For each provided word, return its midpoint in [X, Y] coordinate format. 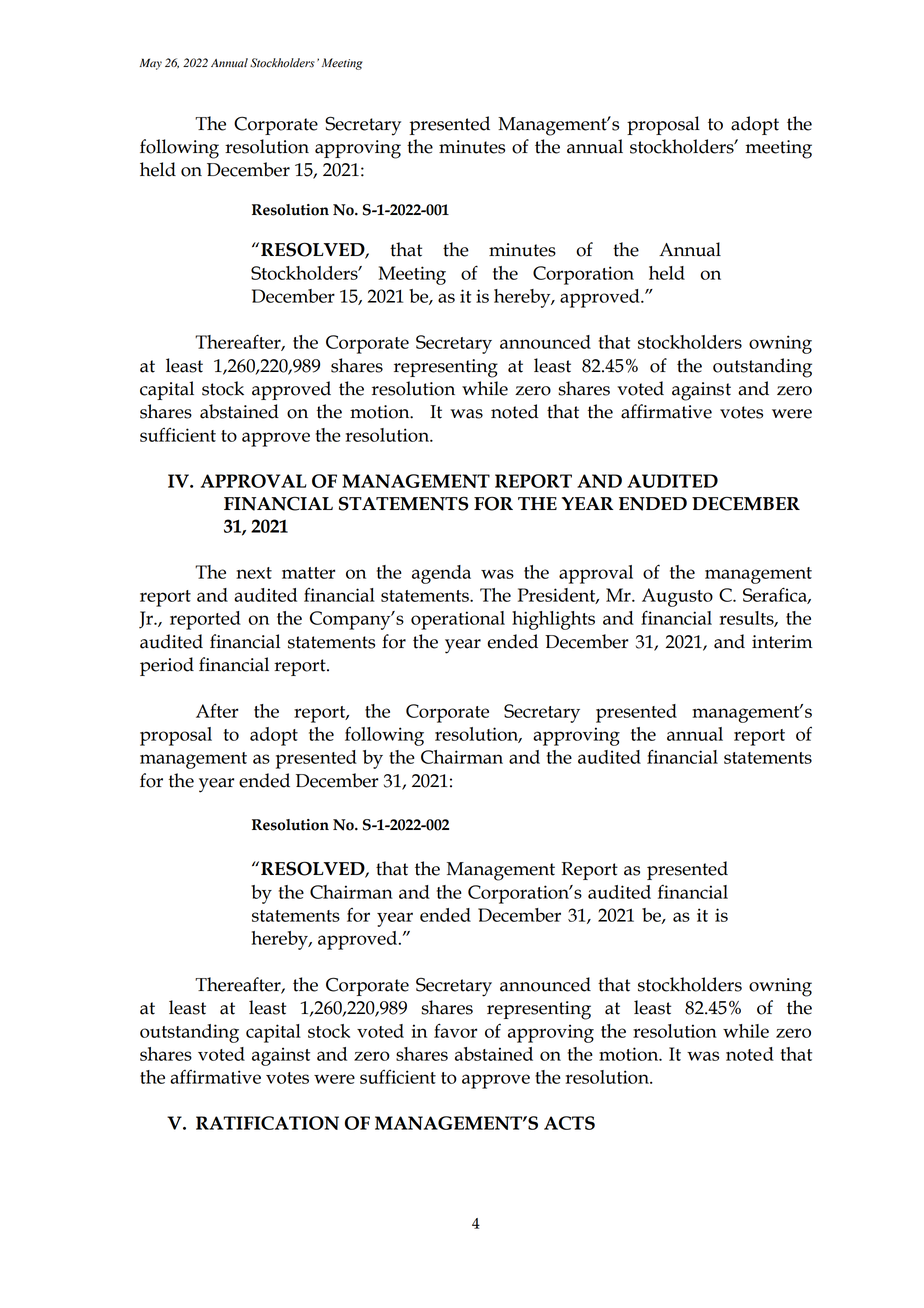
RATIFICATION [267, 1123]
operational [458, 620]
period [167, 666]
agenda [441, 574]
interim [782, 642]
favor [455, 1030]
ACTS [569, 1123]
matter [308, 573]
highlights [553, 620]
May [151, 64]
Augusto [677, 597]
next [254, 573]
